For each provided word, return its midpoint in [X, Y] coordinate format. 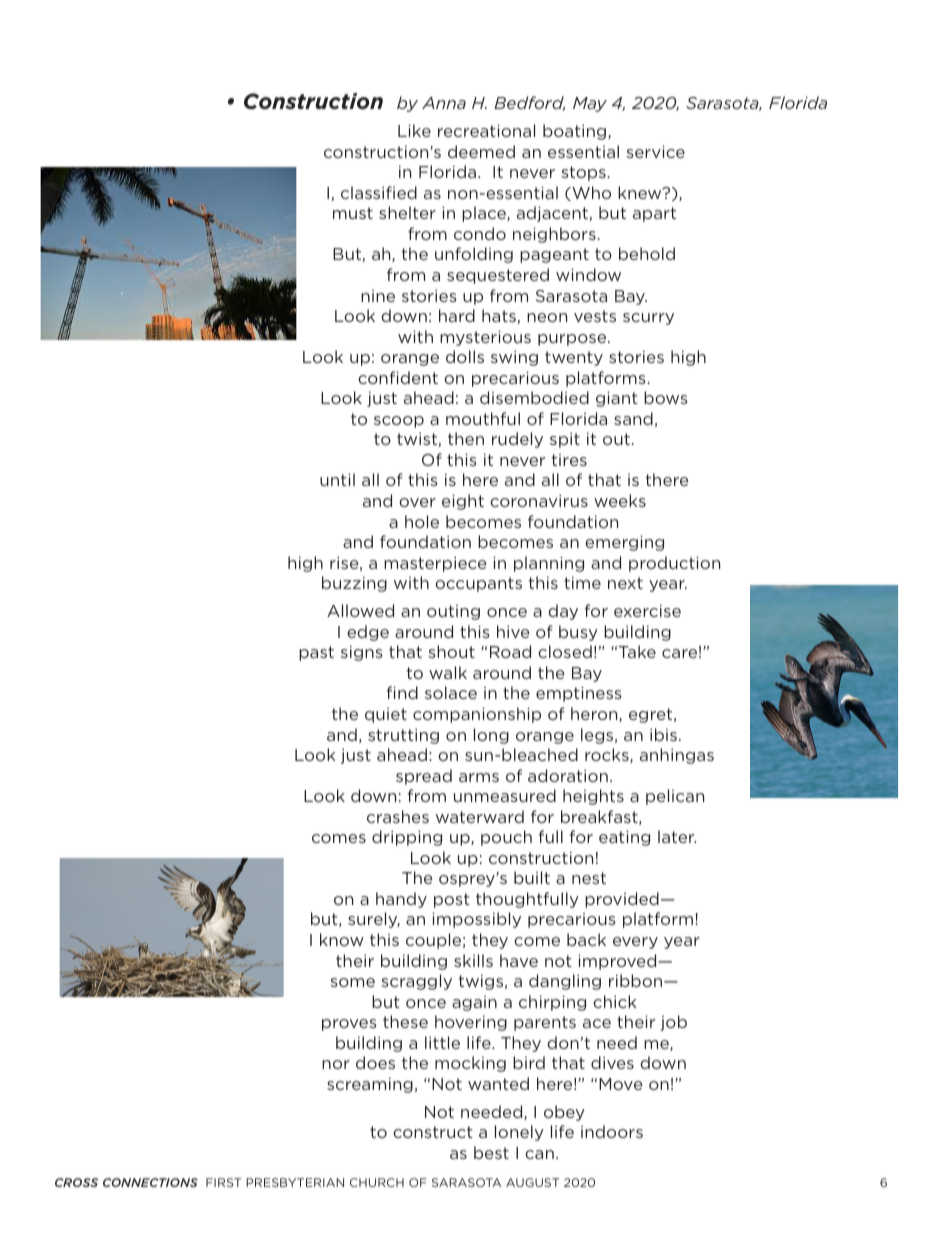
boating [576, 132]
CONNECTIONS [150, 1182]
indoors [612, 1131]
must [353, 213]
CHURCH [377, 1182]
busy [578, 633]
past [316, 653]
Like [414, 130]
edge [368, 633]
